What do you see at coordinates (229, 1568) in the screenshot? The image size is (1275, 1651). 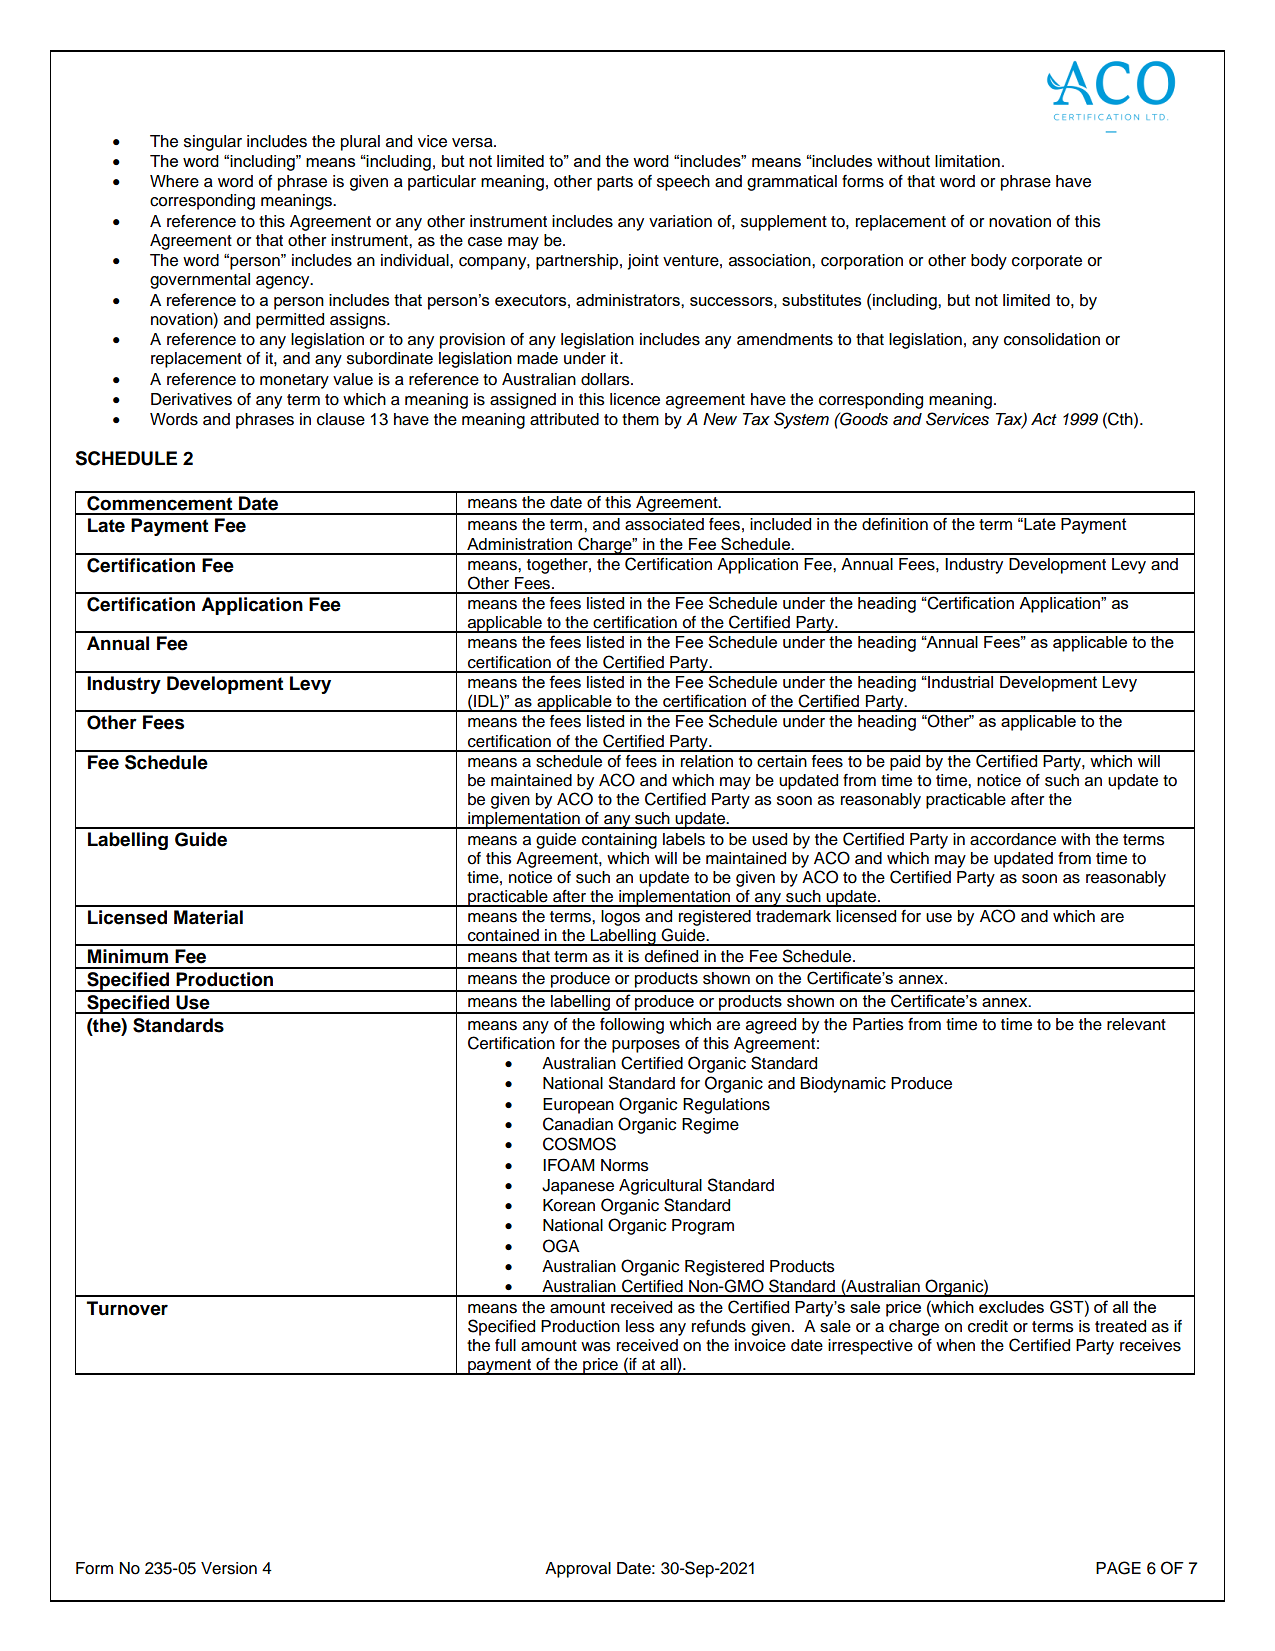 I see `Version` at bounding box center [229, 1568].
